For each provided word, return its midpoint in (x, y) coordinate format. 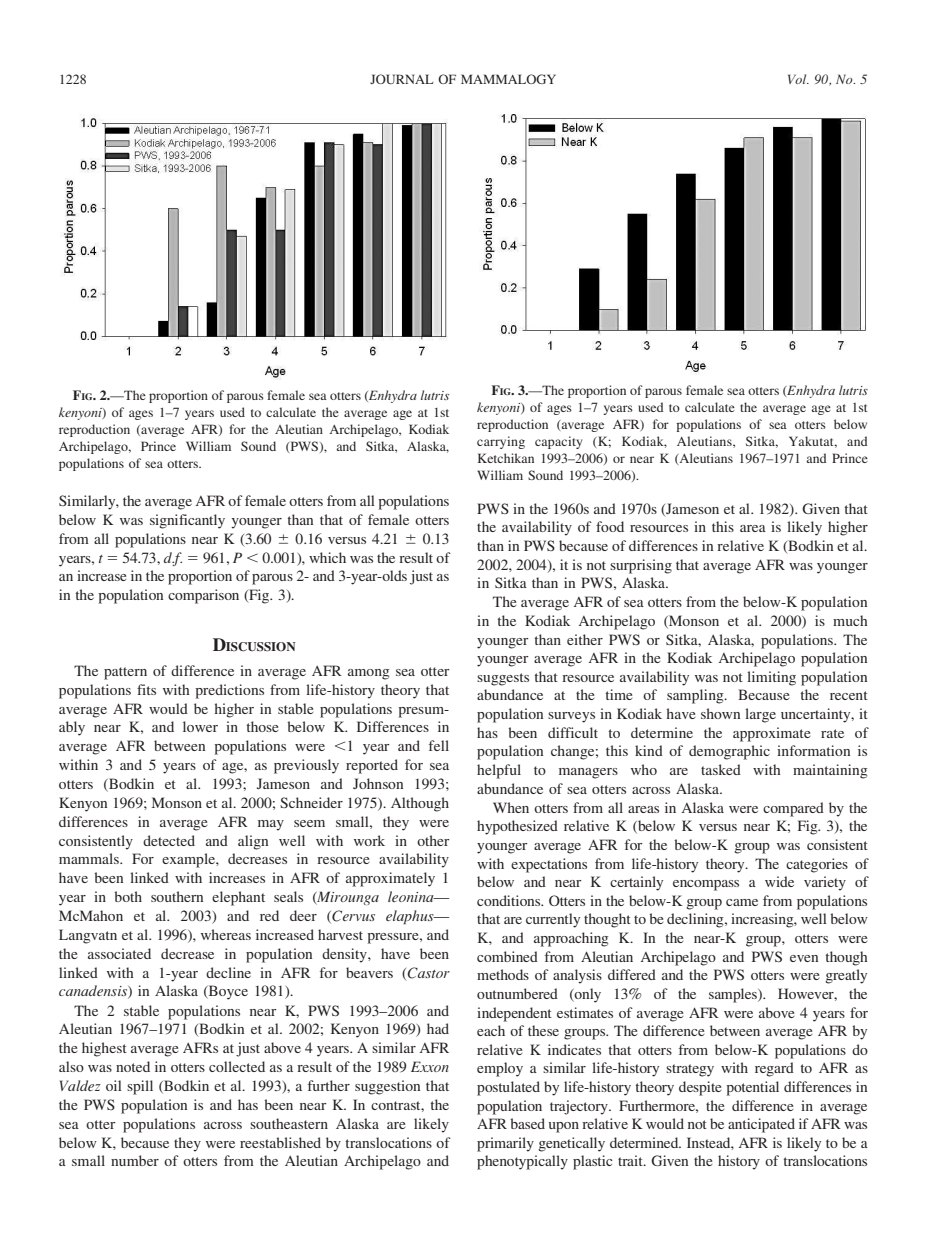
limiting (771, 678)
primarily (505, 1144)
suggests (503, 679)
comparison (203, 596)
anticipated (761, 1125)
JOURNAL (401, 79)
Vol (798, 79)
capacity (558, 442)
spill (140, 1087)
